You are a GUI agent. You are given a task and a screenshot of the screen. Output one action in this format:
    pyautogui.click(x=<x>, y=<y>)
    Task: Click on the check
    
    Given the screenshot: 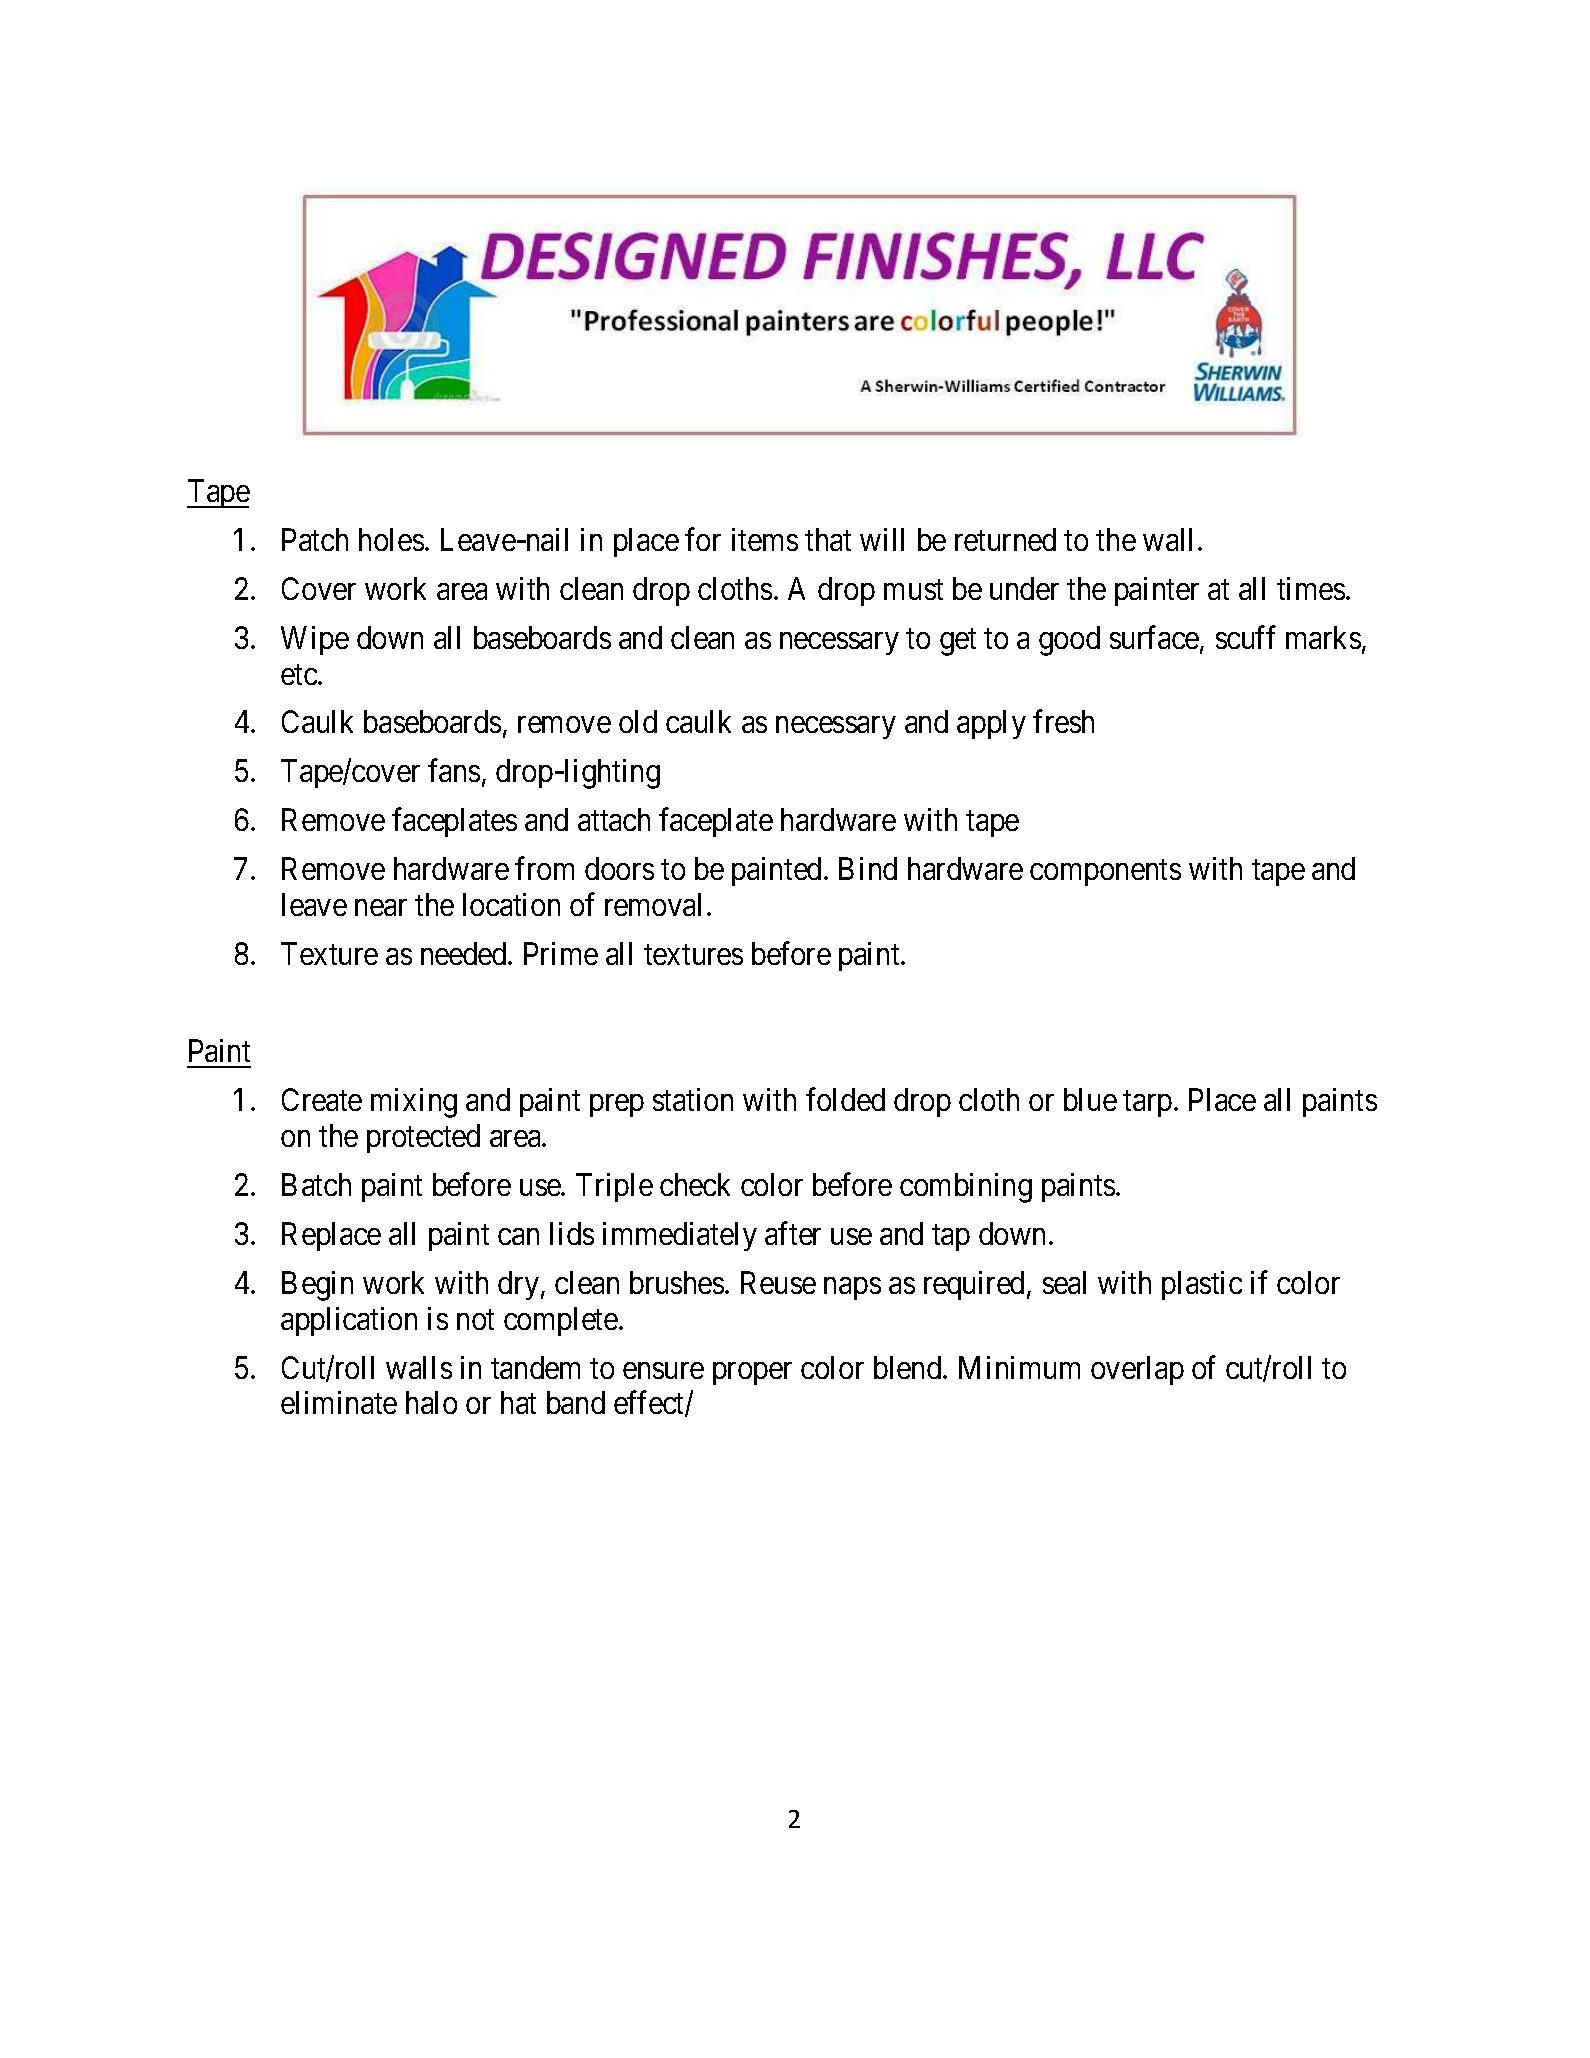 What is the action you would take?
    pyautogui.click(x=695, y=1184)
